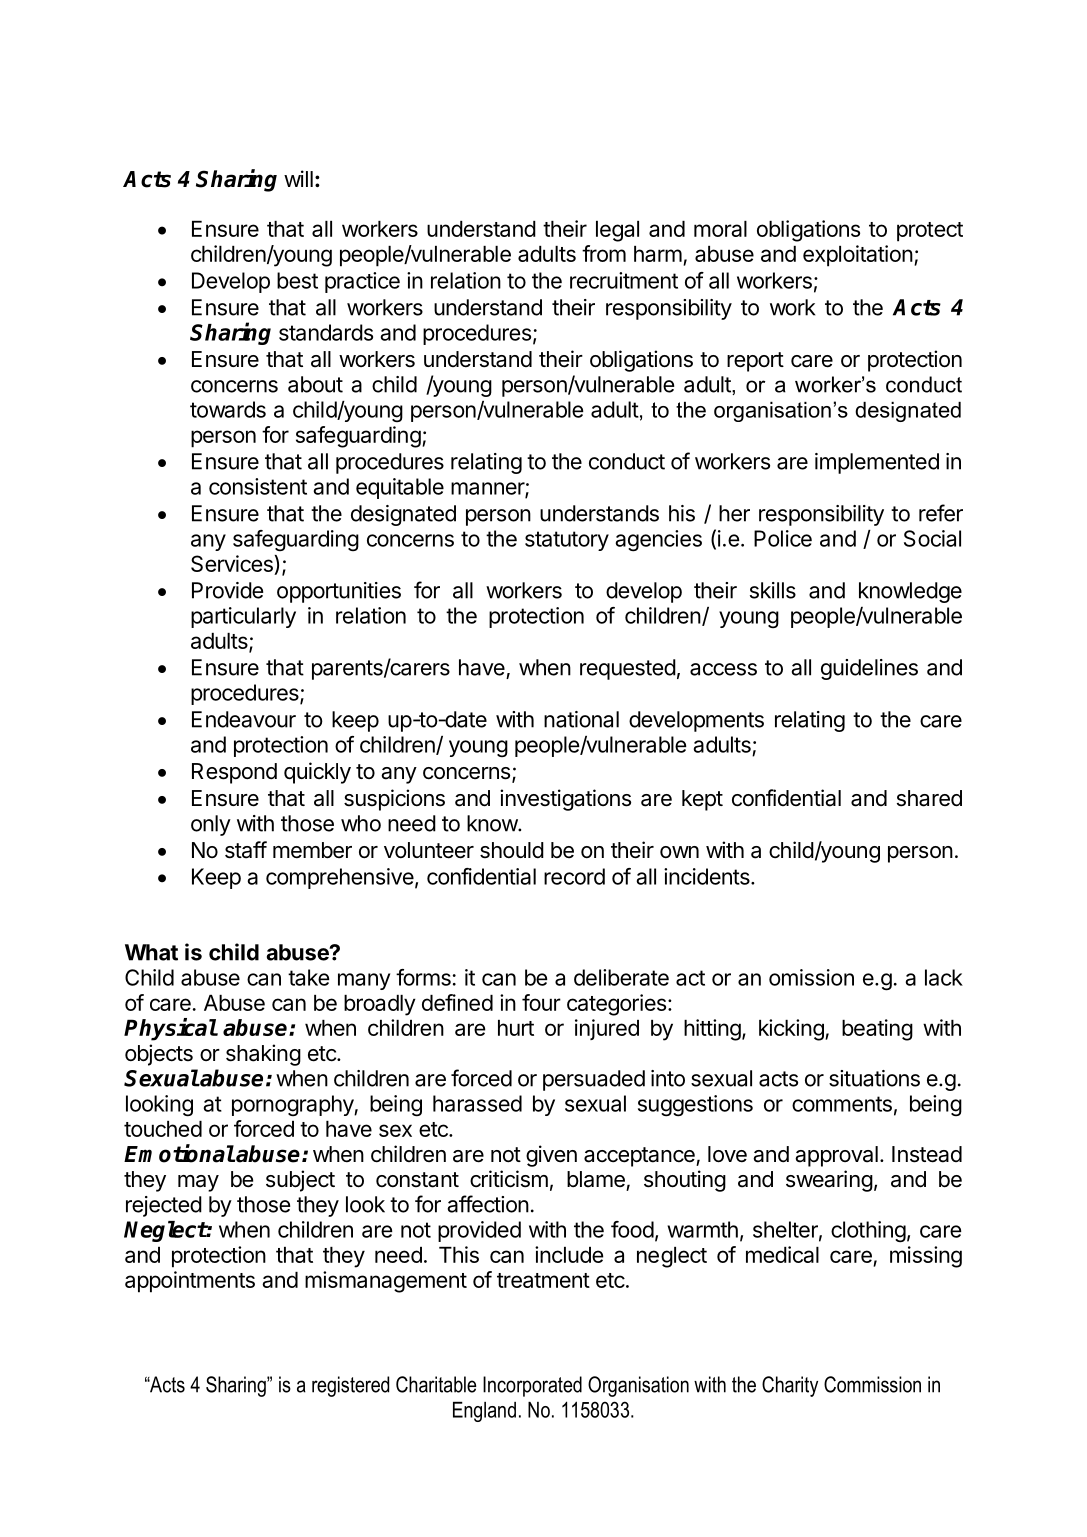  What do you see at coordinates (594, 1080) in the document?
I see `persuaded` at bounding box center [594, 1080].
